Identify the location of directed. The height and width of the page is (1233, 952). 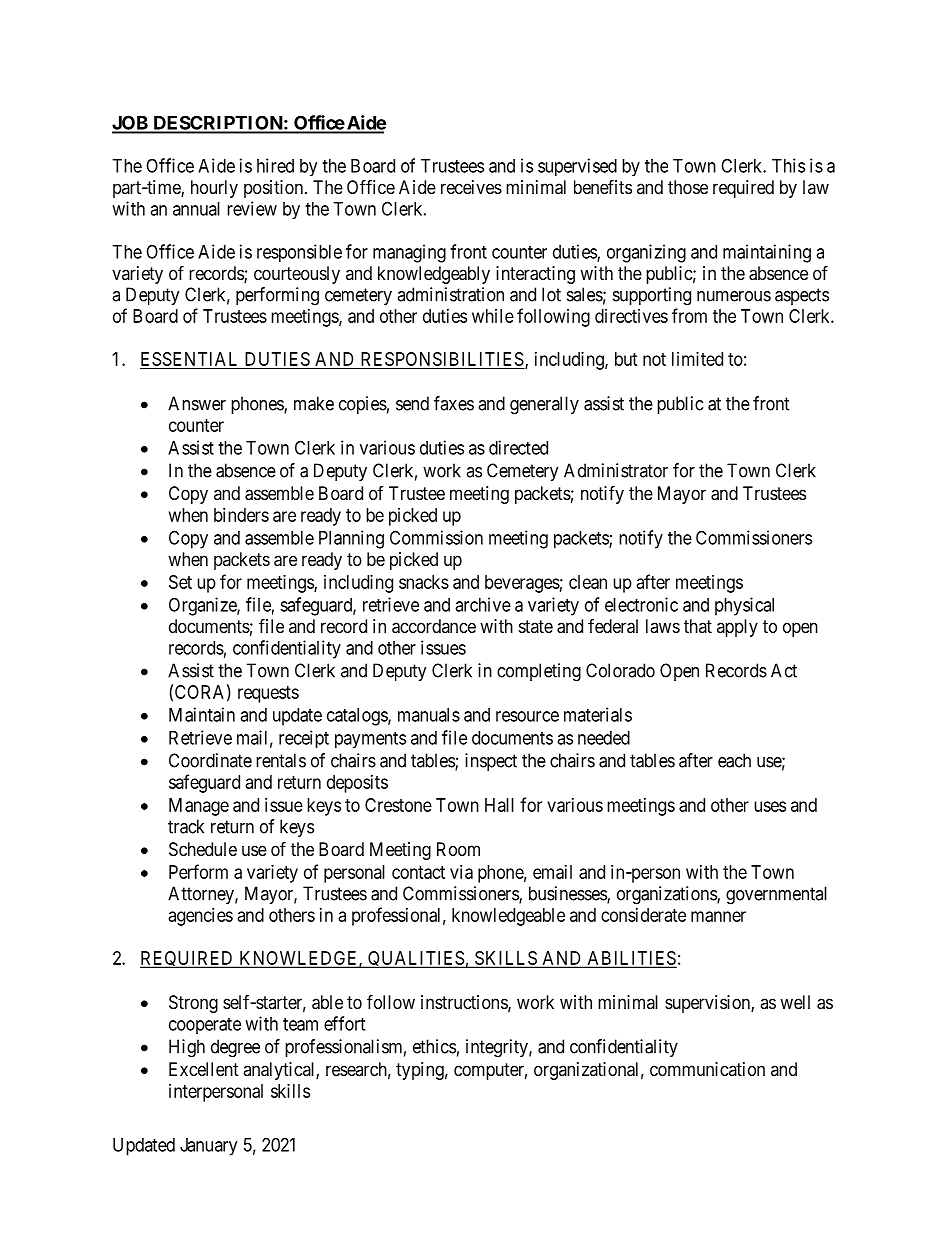
(518, 447).
